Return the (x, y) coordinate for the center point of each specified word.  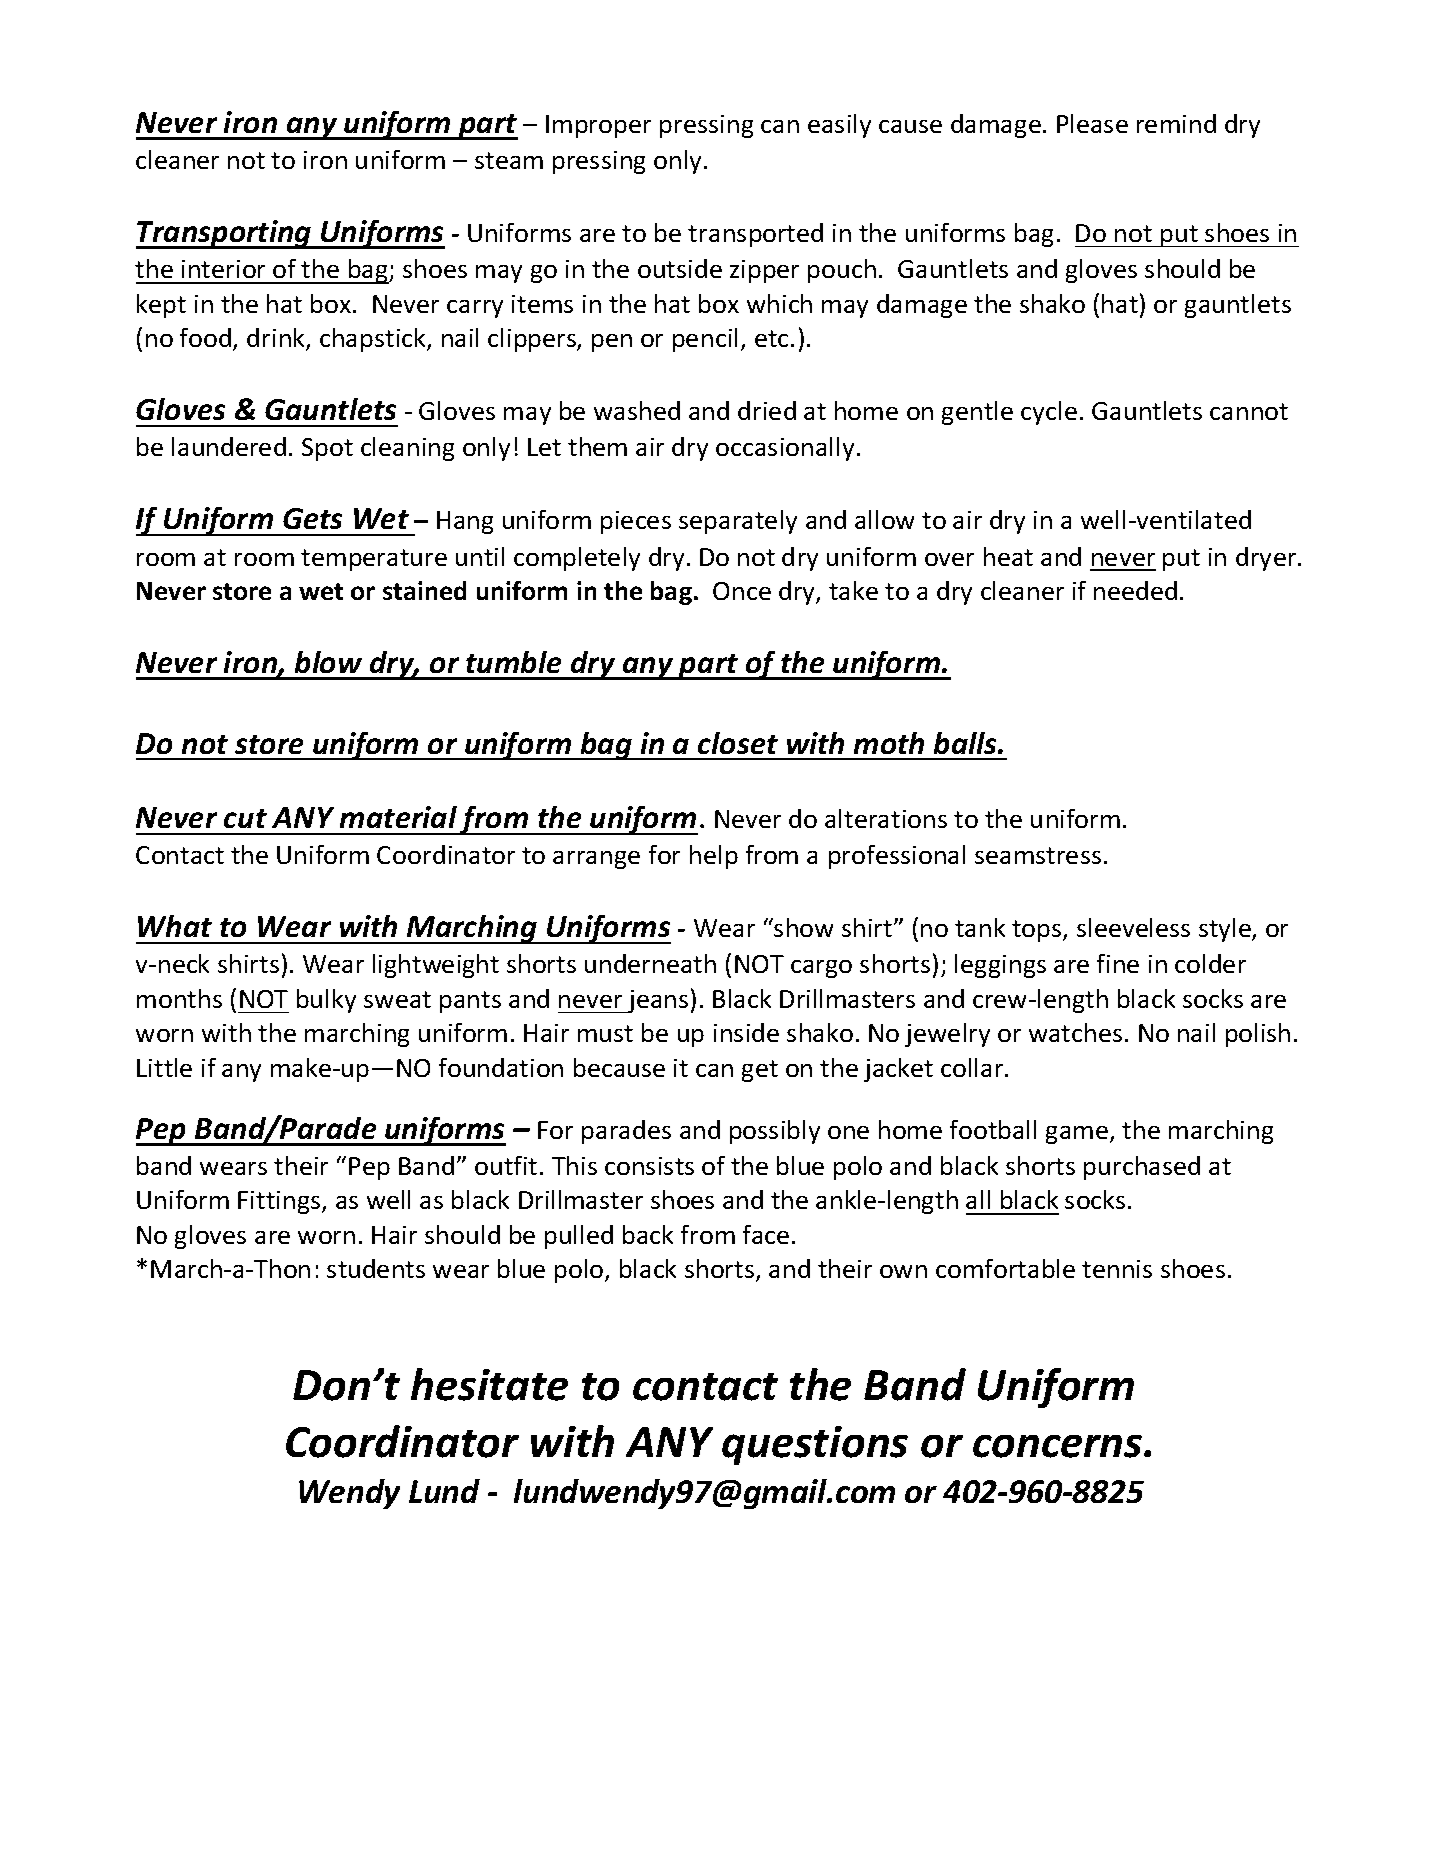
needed (1135, 590)
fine (1118, 963)
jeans (657, 1001)
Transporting (225, 234)
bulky (326, 1001)
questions (815, 1445)
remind (1176, 123)
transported (755, 235)
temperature (374, 560)
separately (738, 522)
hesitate (489, 1384)
